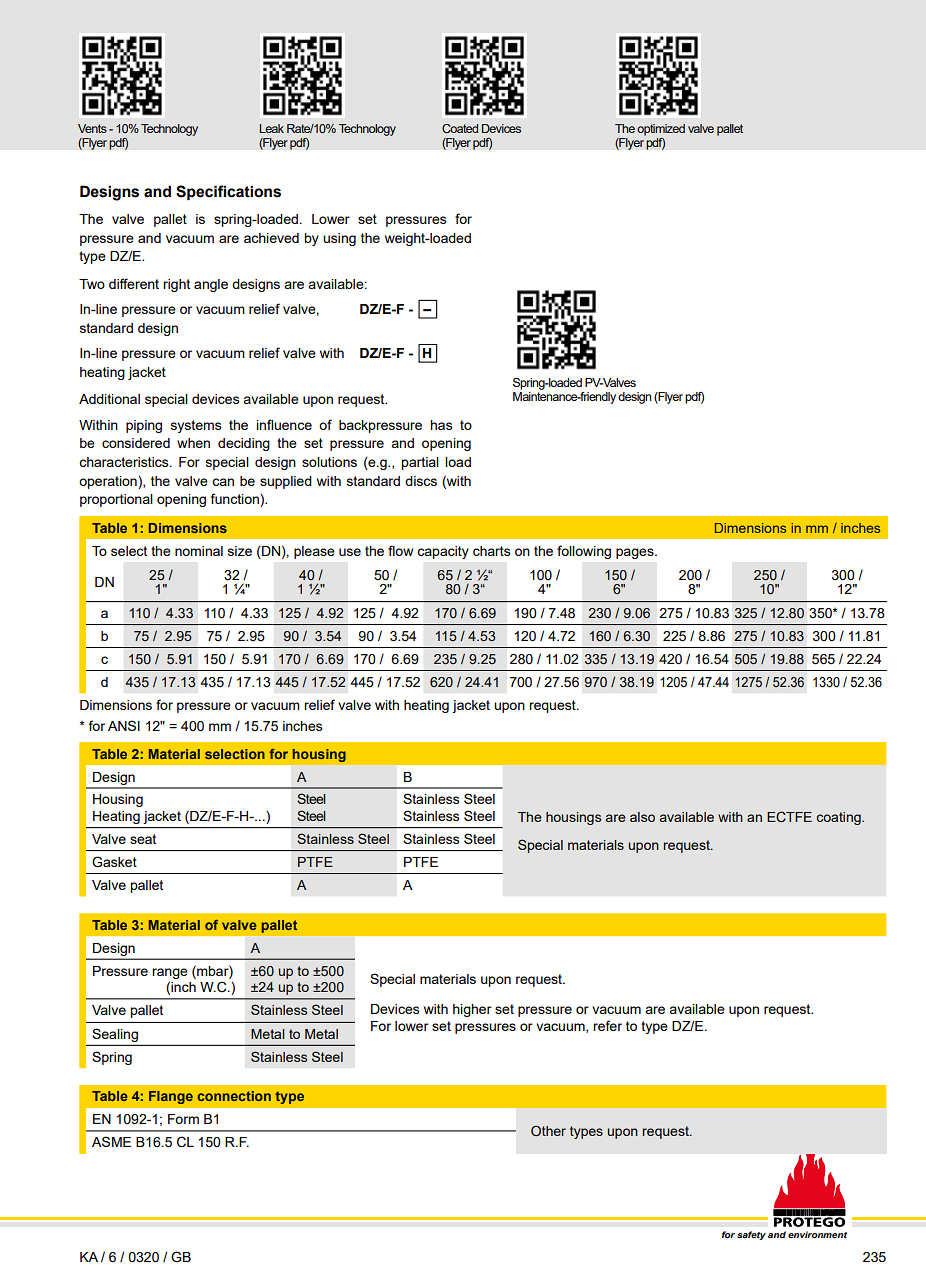 This page has height=1288, width=926. I want to click on pages, so click(636, 553).
